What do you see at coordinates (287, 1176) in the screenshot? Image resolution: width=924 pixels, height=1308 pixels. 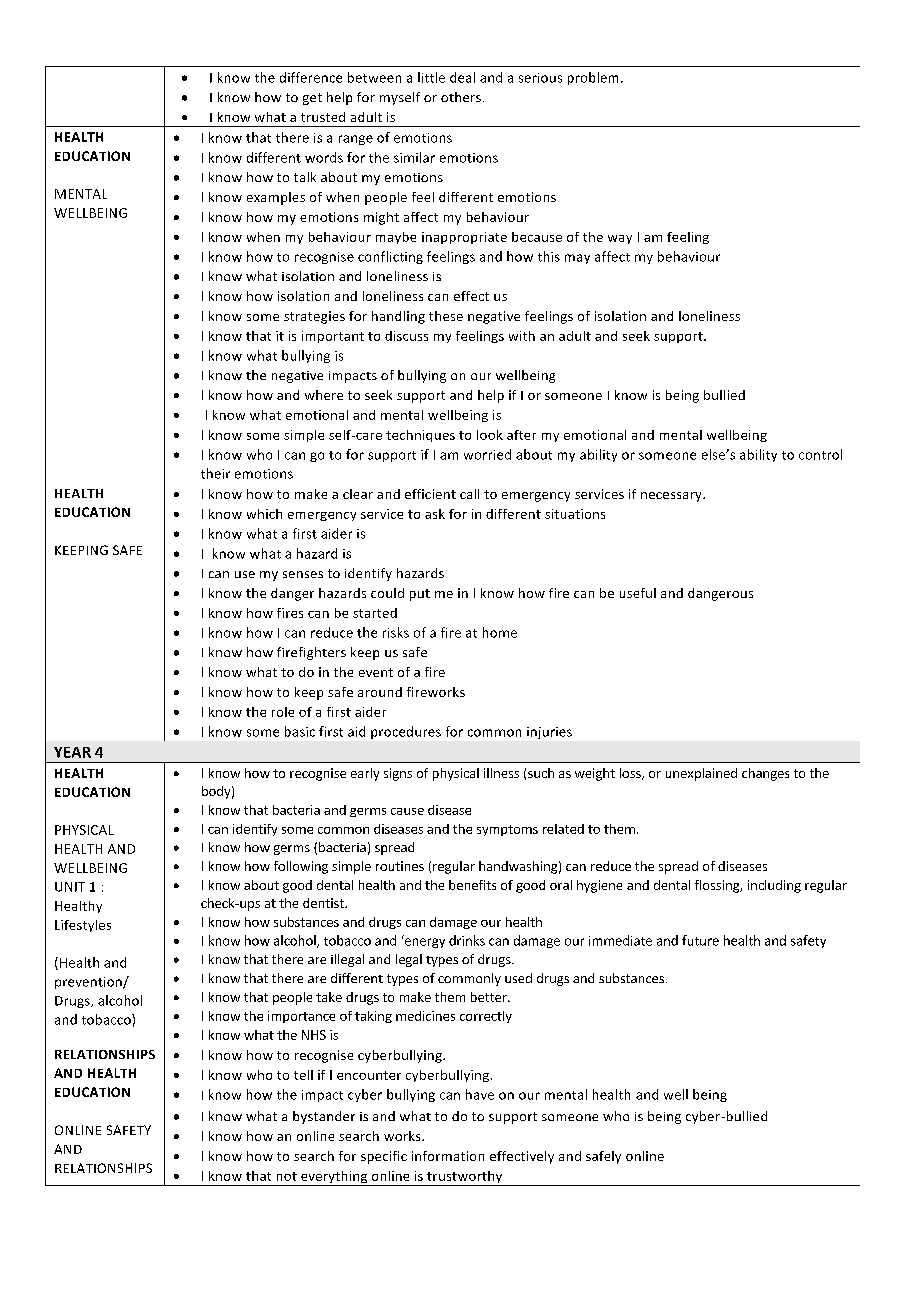 I see `not` at bounding box center [287, 1176].
